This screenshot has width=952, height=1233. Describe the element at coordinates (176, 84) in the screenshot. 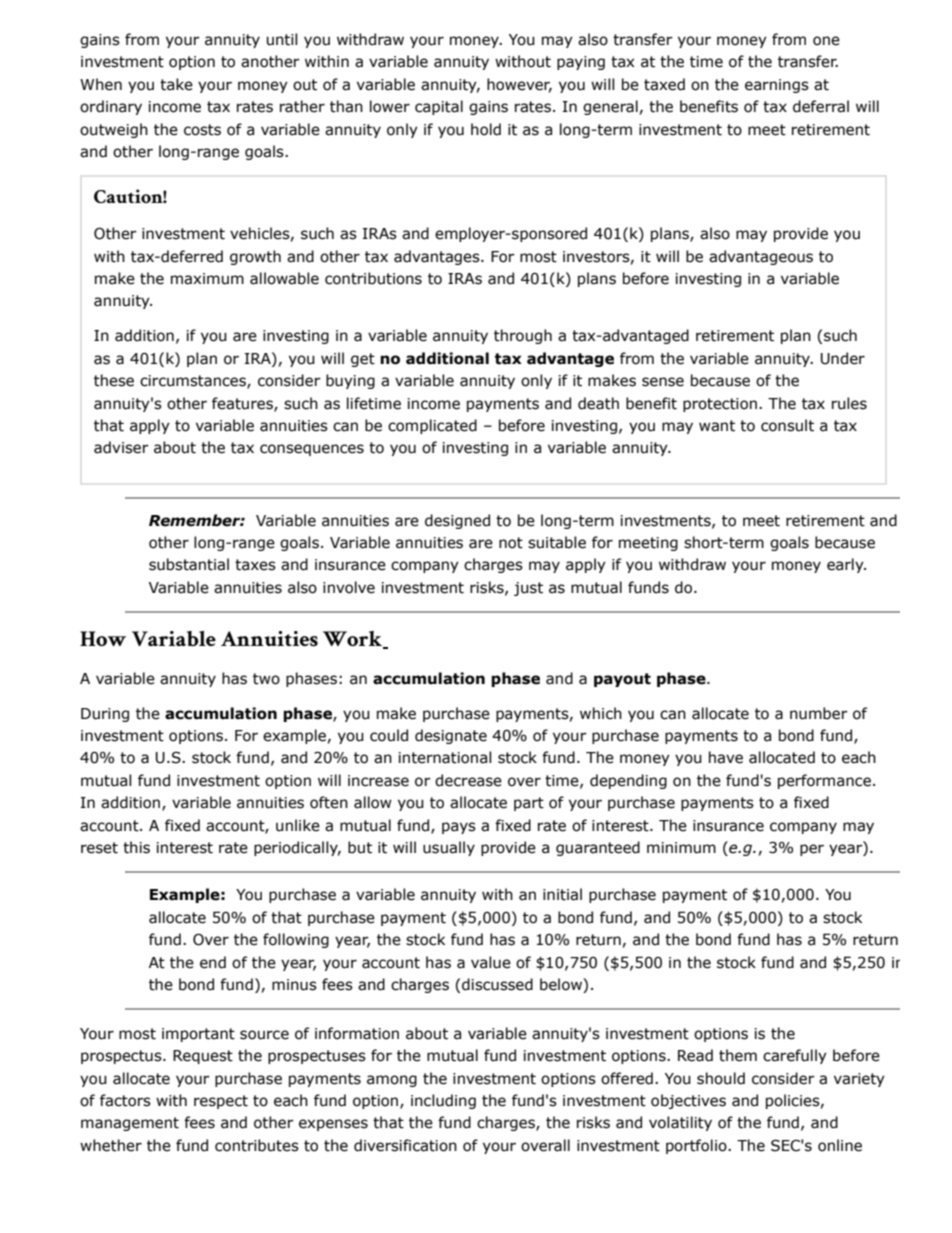

I see `take` at that location.
